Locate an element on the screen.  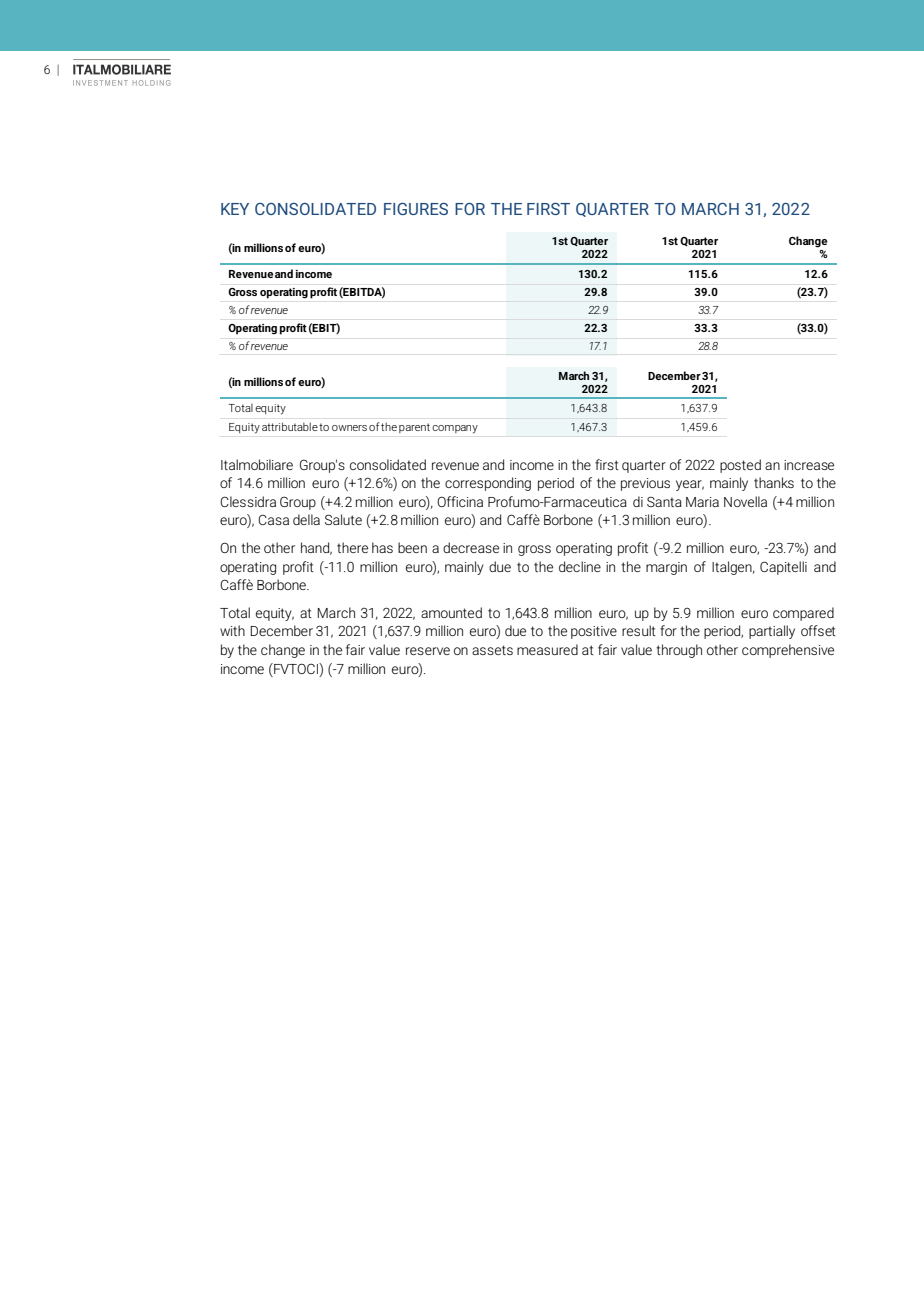
corresponding is located at coordinates (488, 484).
